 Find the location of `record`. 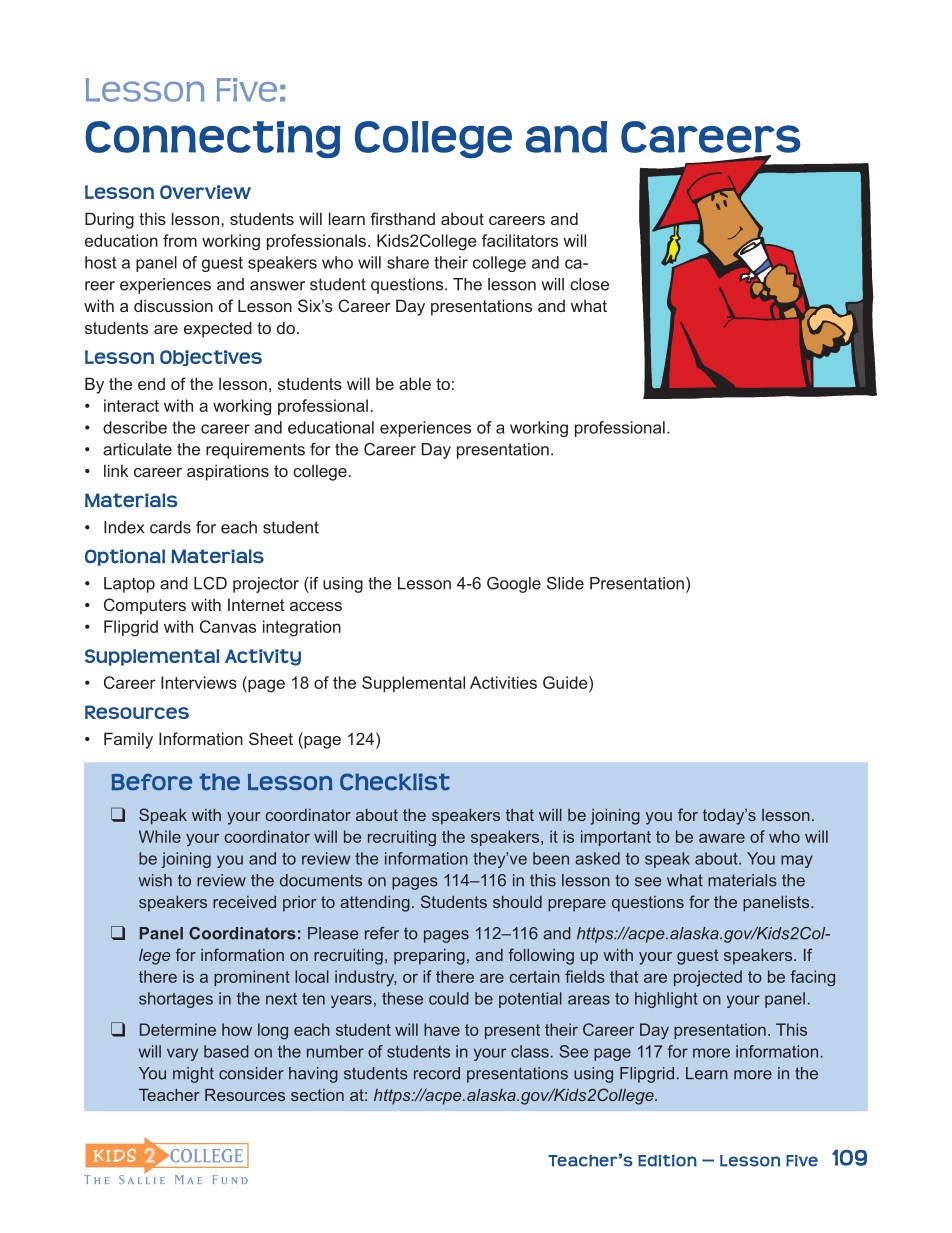

record is located at coordinates (437, 1073).
